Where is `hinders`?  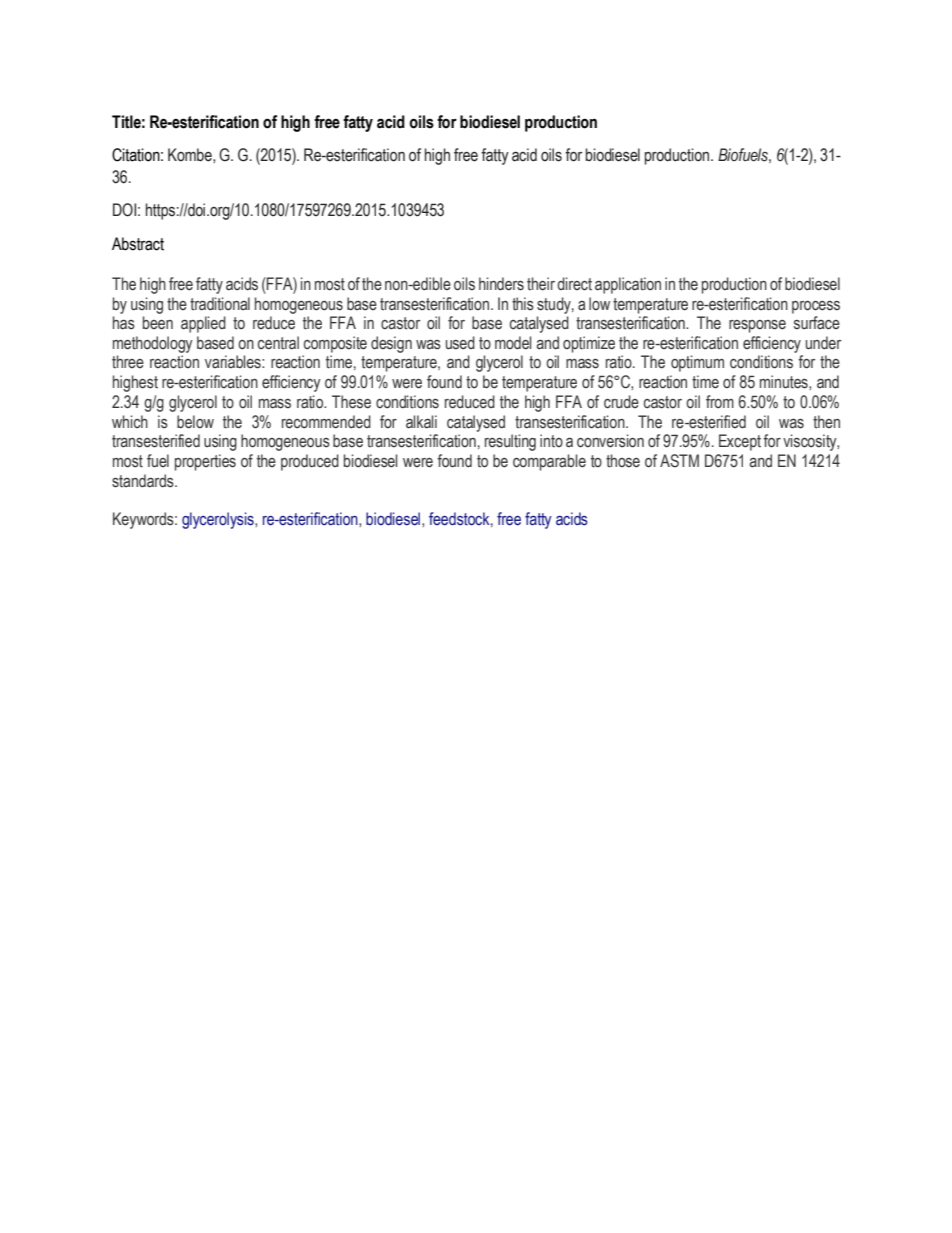
hinders is located at coordinates (501, 284).
